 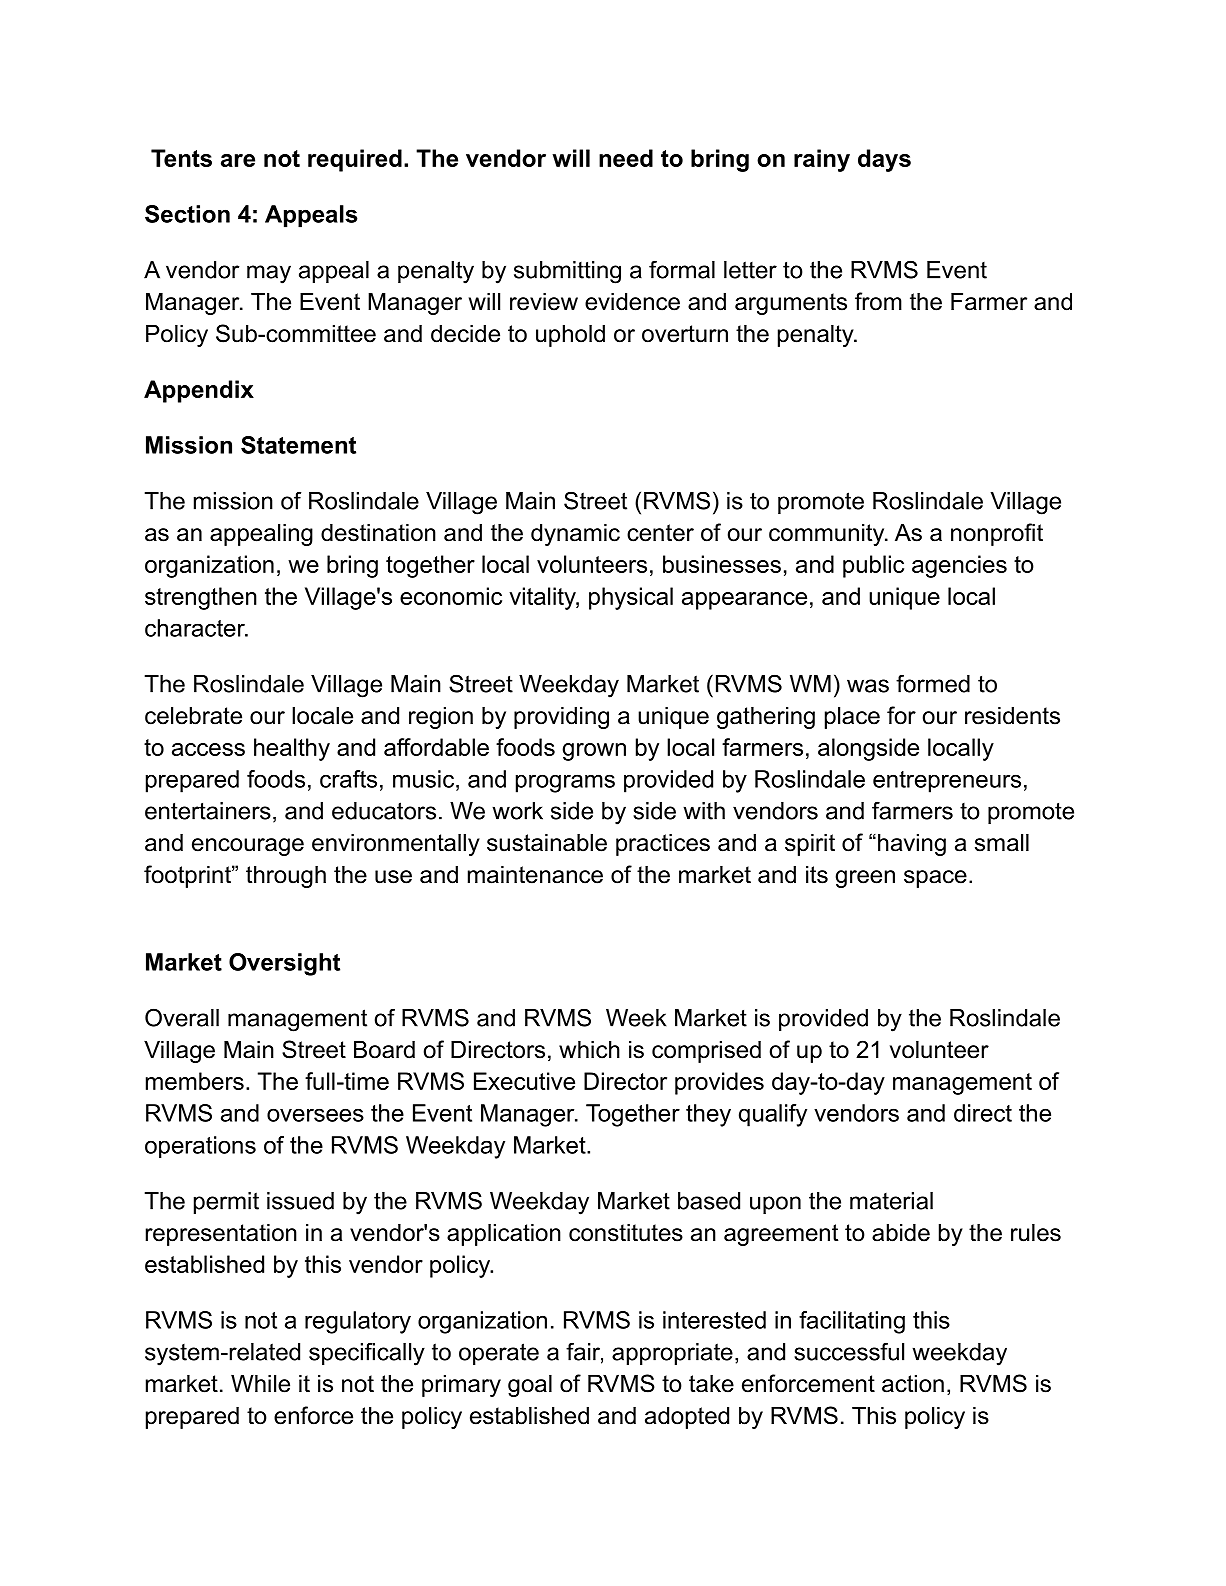 What do you see at coordinates (260, 1383) in the screenshot?
I see `While` at bounding box center [260, 1383].
